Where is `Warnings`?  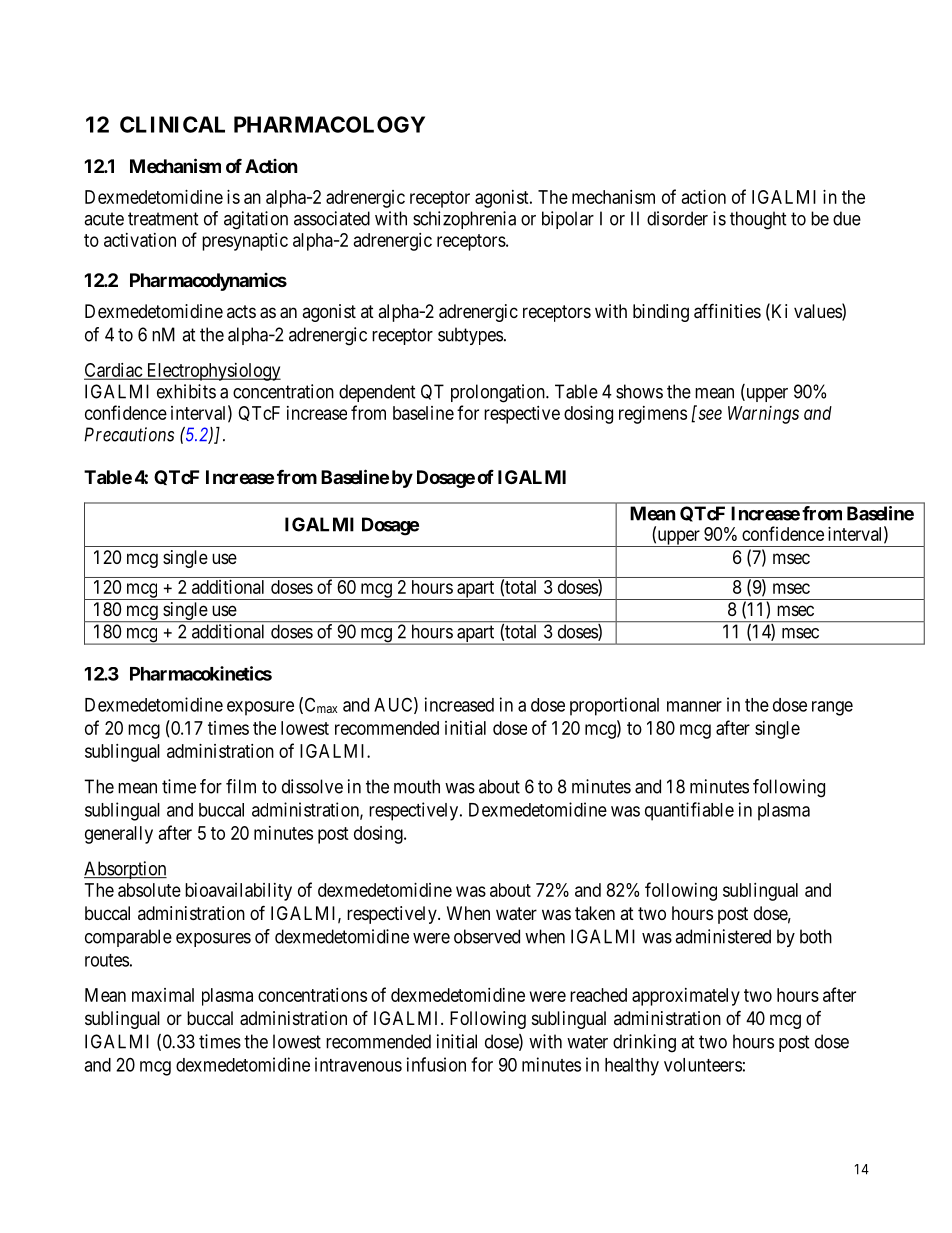
Warnings is located at coordinates (763, 415).
